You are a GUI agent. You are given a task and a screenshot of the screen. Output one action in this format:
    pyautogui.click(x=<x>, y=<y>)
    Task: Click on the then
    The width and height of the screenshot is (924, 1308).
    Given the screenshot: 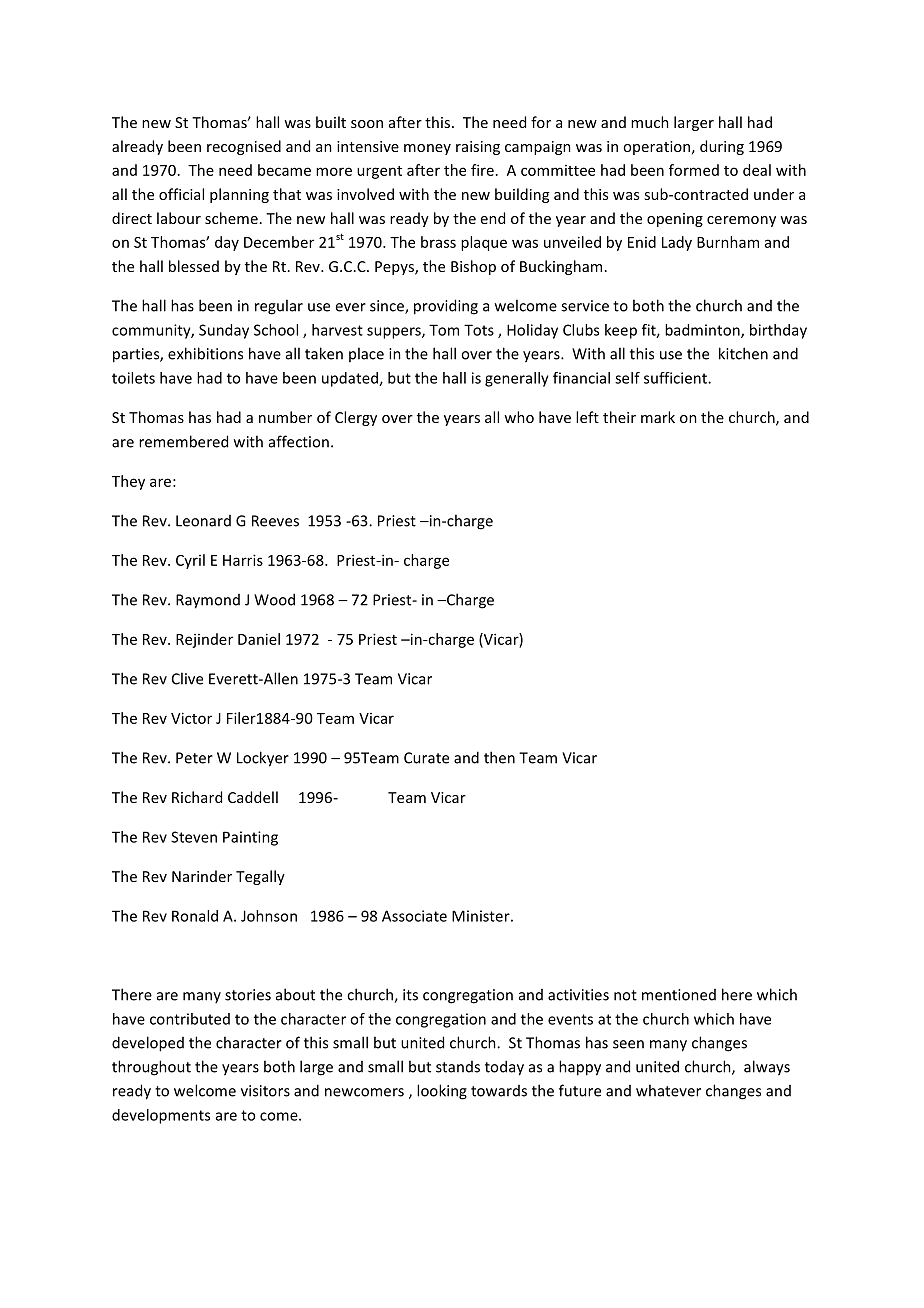 What is the action you would take?
    pyautogui.click(x=499, y=757)
